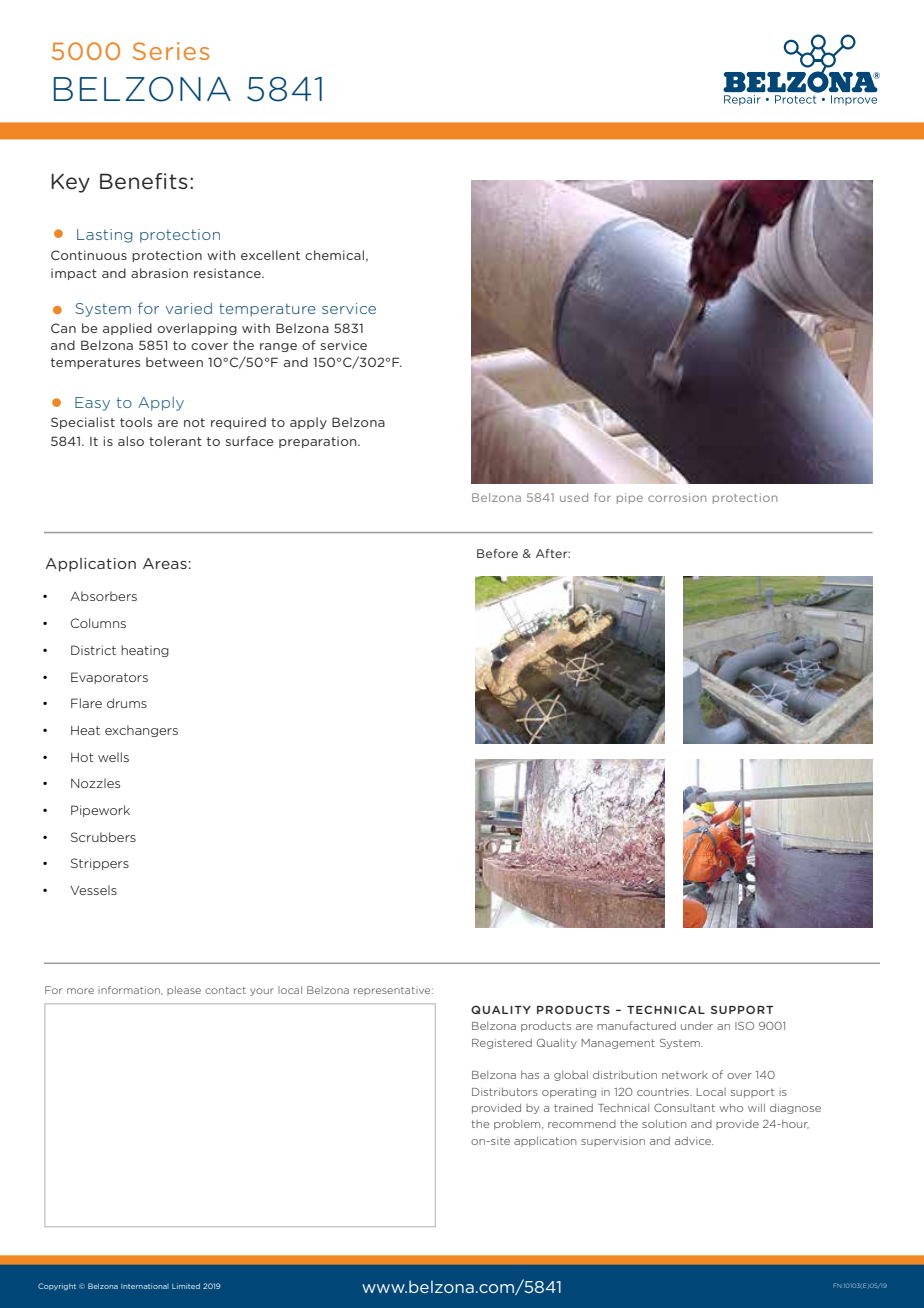  Describe the element at coordinates (270, 255) in the screenshot. I see `excellent` at that location.
